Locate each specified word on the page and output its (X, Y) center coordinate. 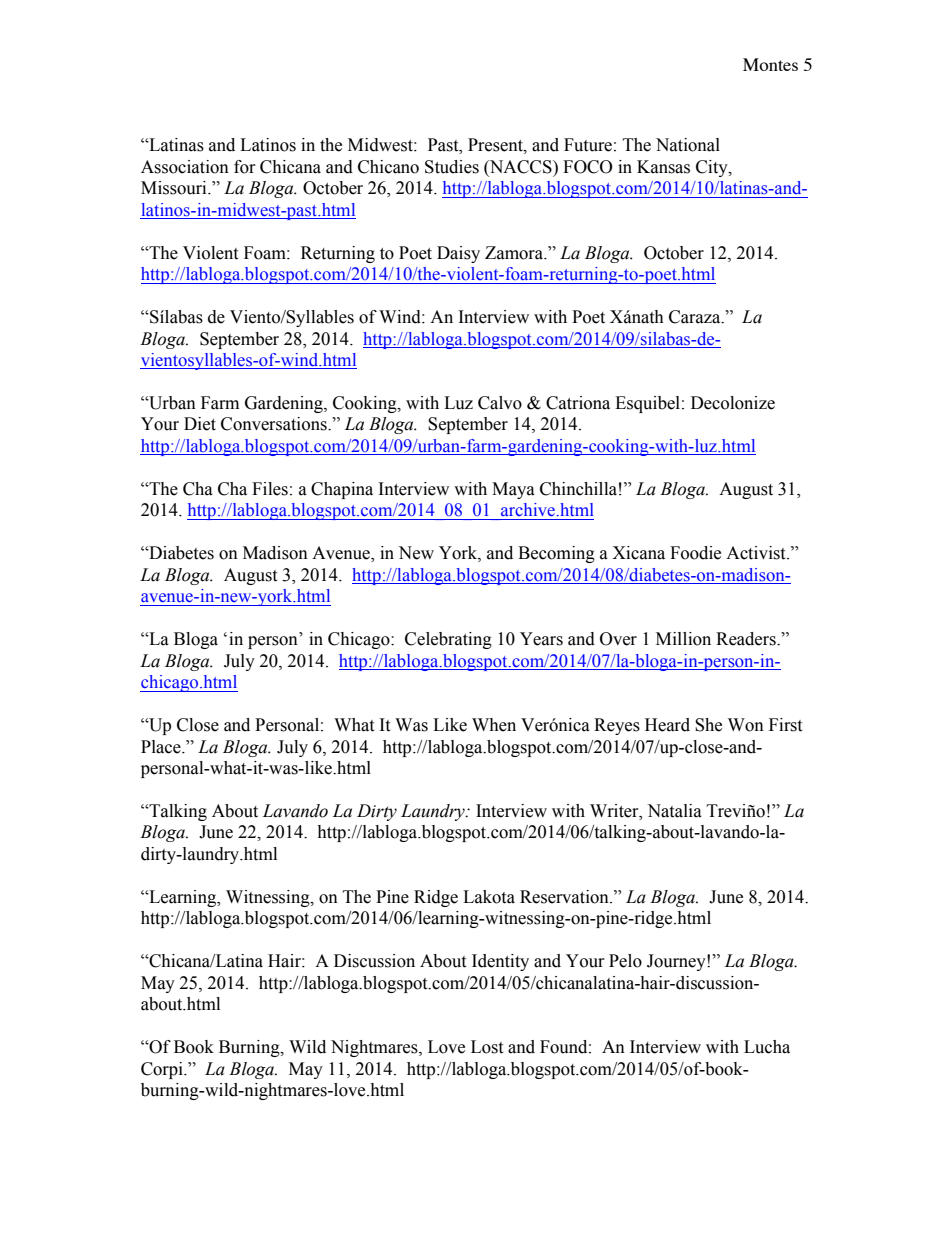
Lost (487, 1047)
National (688, 145)
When (494, 725)
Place (162, 747)
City (713, 168)
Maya (513, 490)
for (245, 167)
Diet (200, 424)
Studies (452, 167)
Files (270, 489)
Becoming (556, 554)
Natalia (674, 811)
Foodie (695, 553)
